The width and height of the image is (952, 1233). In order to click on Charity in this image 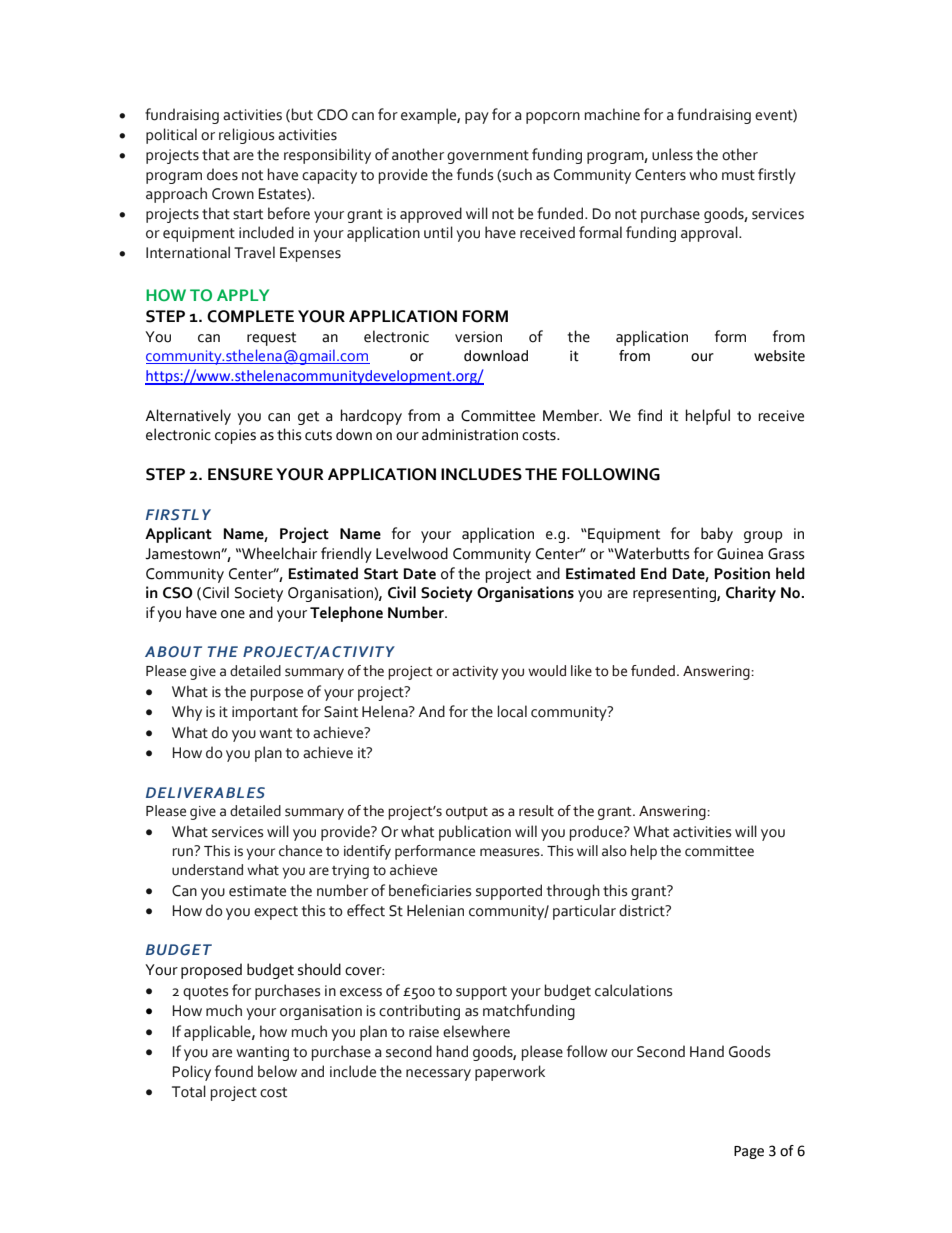, I will do `click(751, 594)`.
